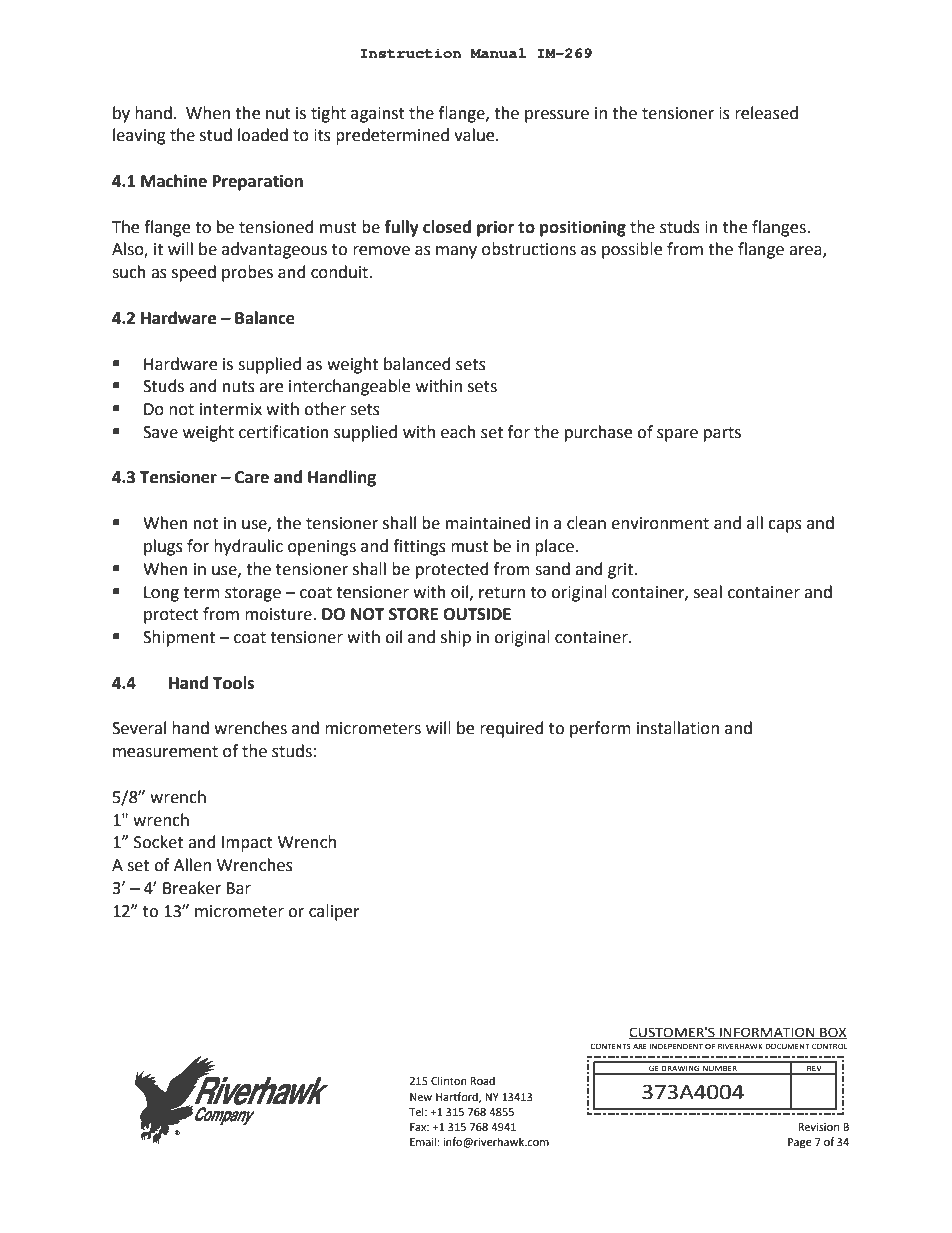 The image size is (952, 1233). What do you see at coordinates (708, 592) in the page?
I see `seal` at bounding box center [708, 592].
